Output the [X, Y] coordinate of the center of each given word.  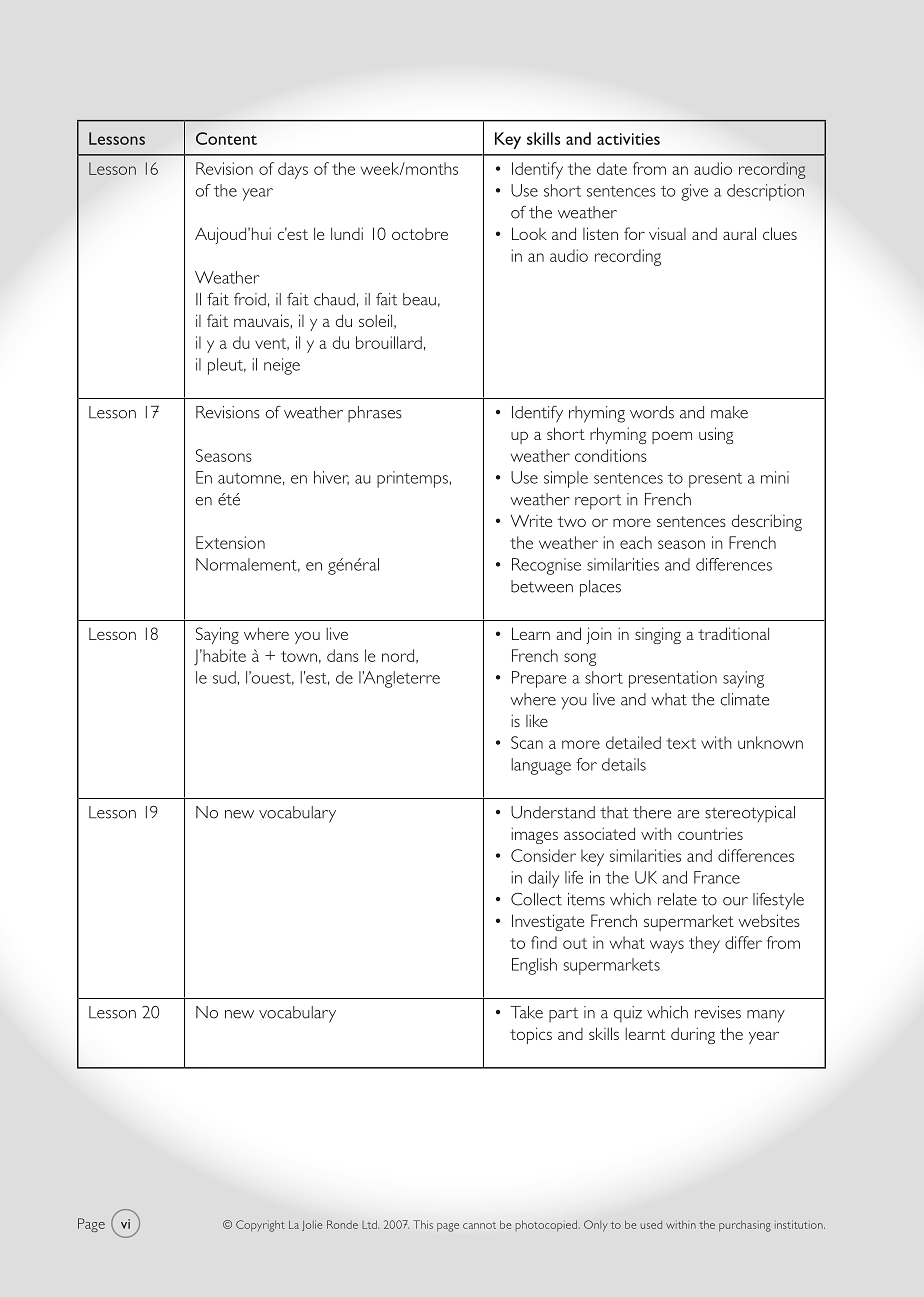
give [694, 192]
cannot [479, 1225]
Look [529, 233]
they [704, 944]
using [716, 435]
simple [566, 479]
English [534, 966]
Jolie [312, 1225]
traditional [733, 633]
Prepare [539, 679]
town [299, 656]
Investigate [548, 922]
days [293, 170]
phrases [375, 414]
